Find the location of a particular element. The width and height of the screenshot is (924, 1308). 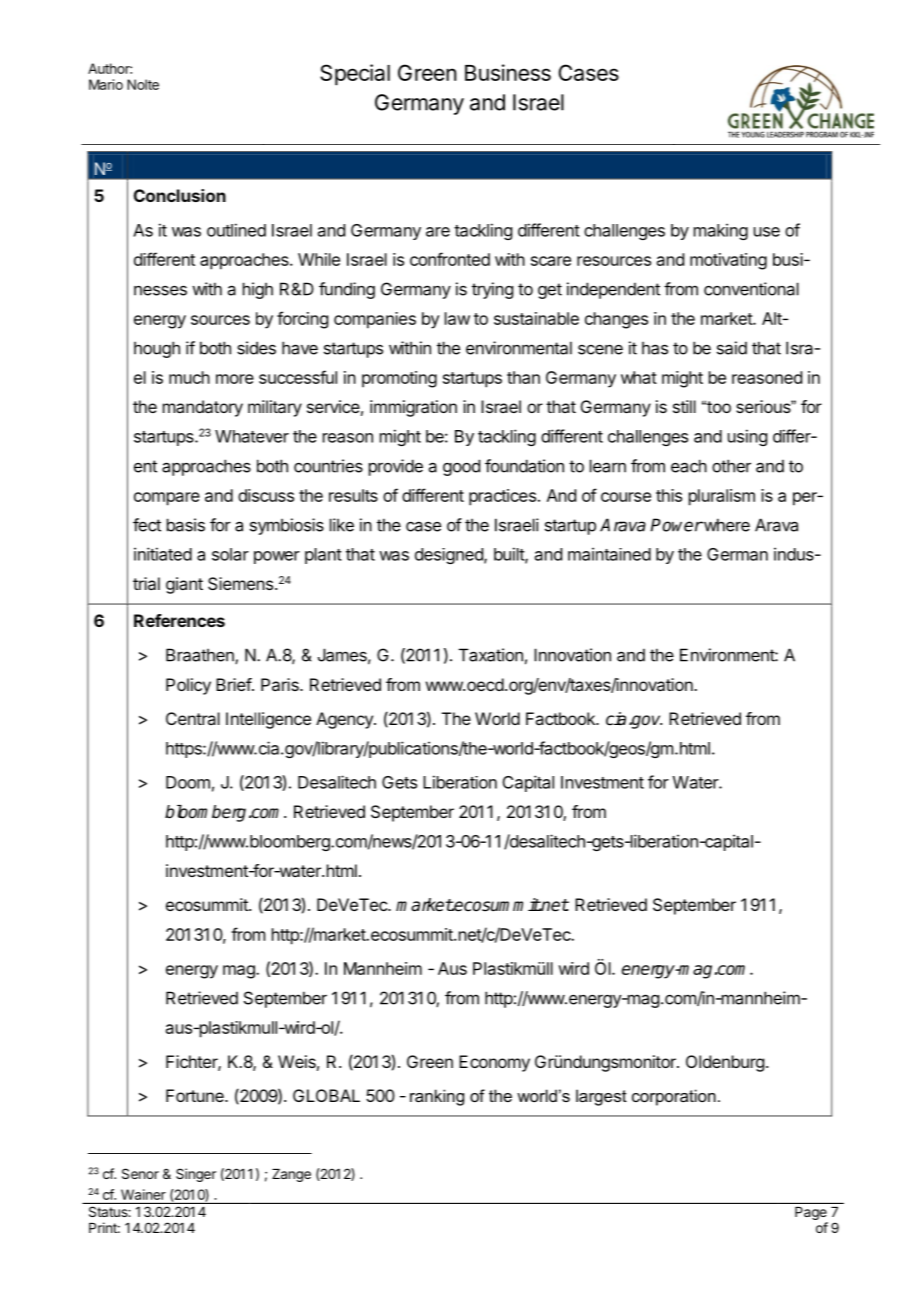

maintained is located at coordinates (609, 554).
